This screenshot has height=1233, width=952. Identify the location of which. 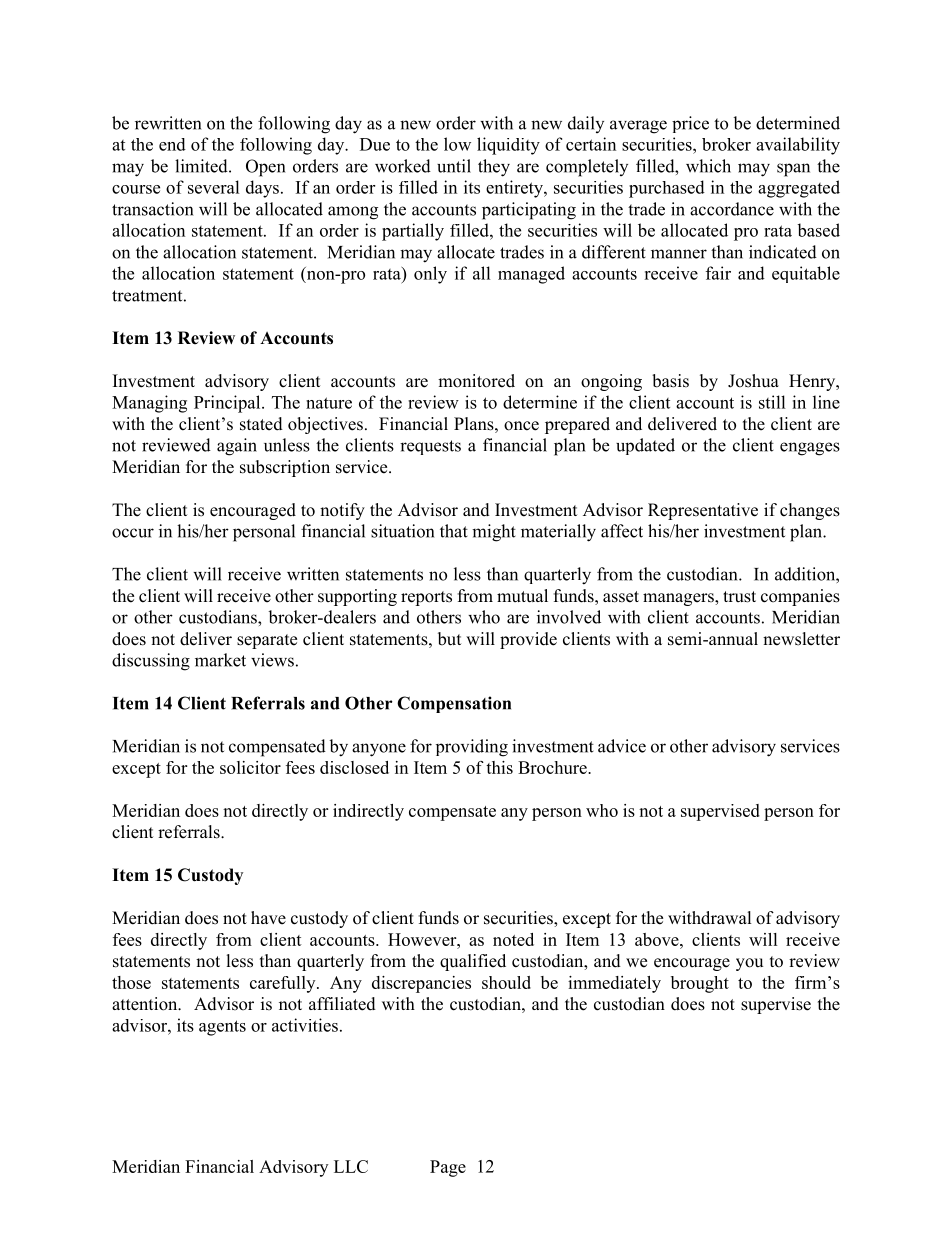
(708, 166).
